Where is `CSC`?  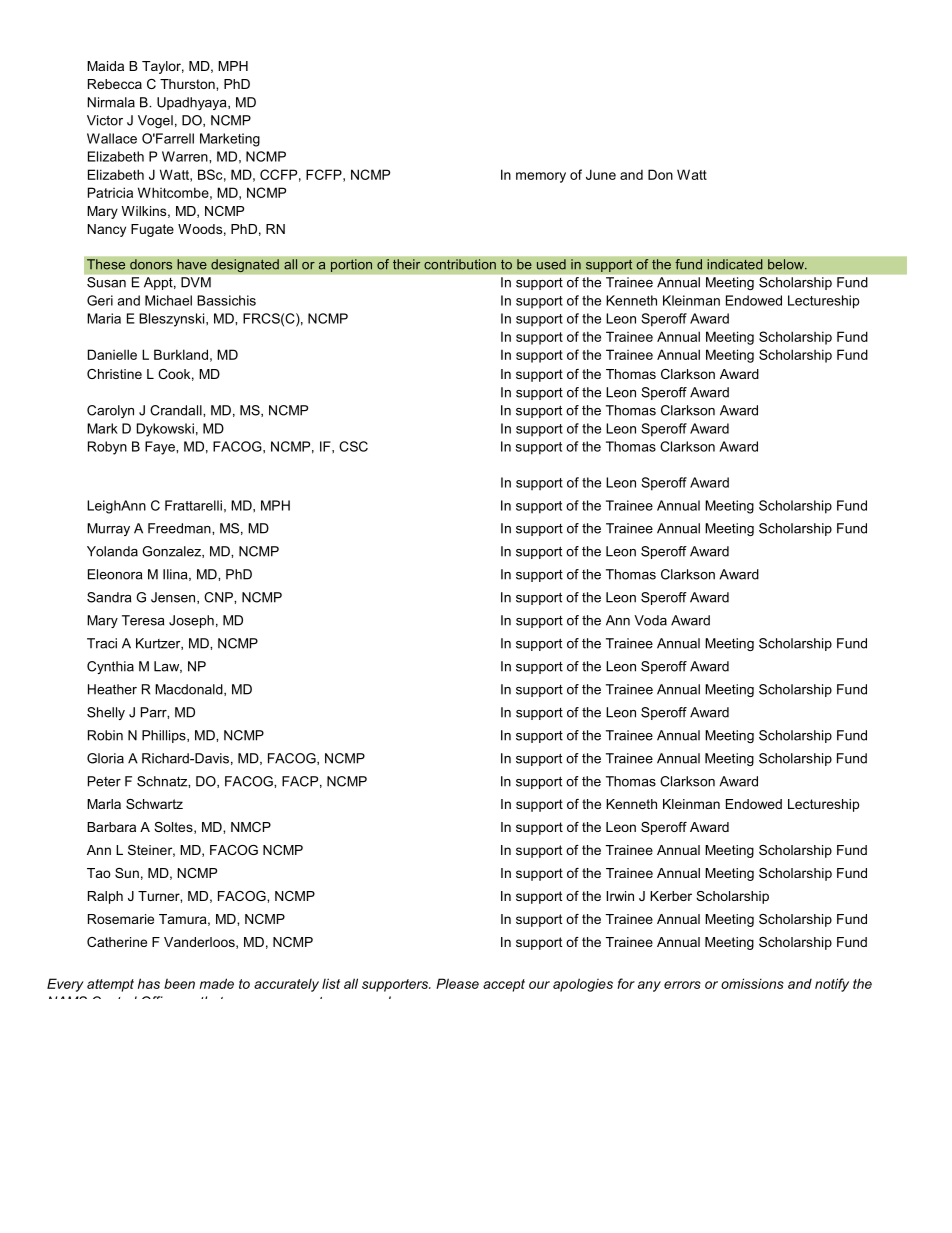 CSC is located at coordinates (353, 446).
